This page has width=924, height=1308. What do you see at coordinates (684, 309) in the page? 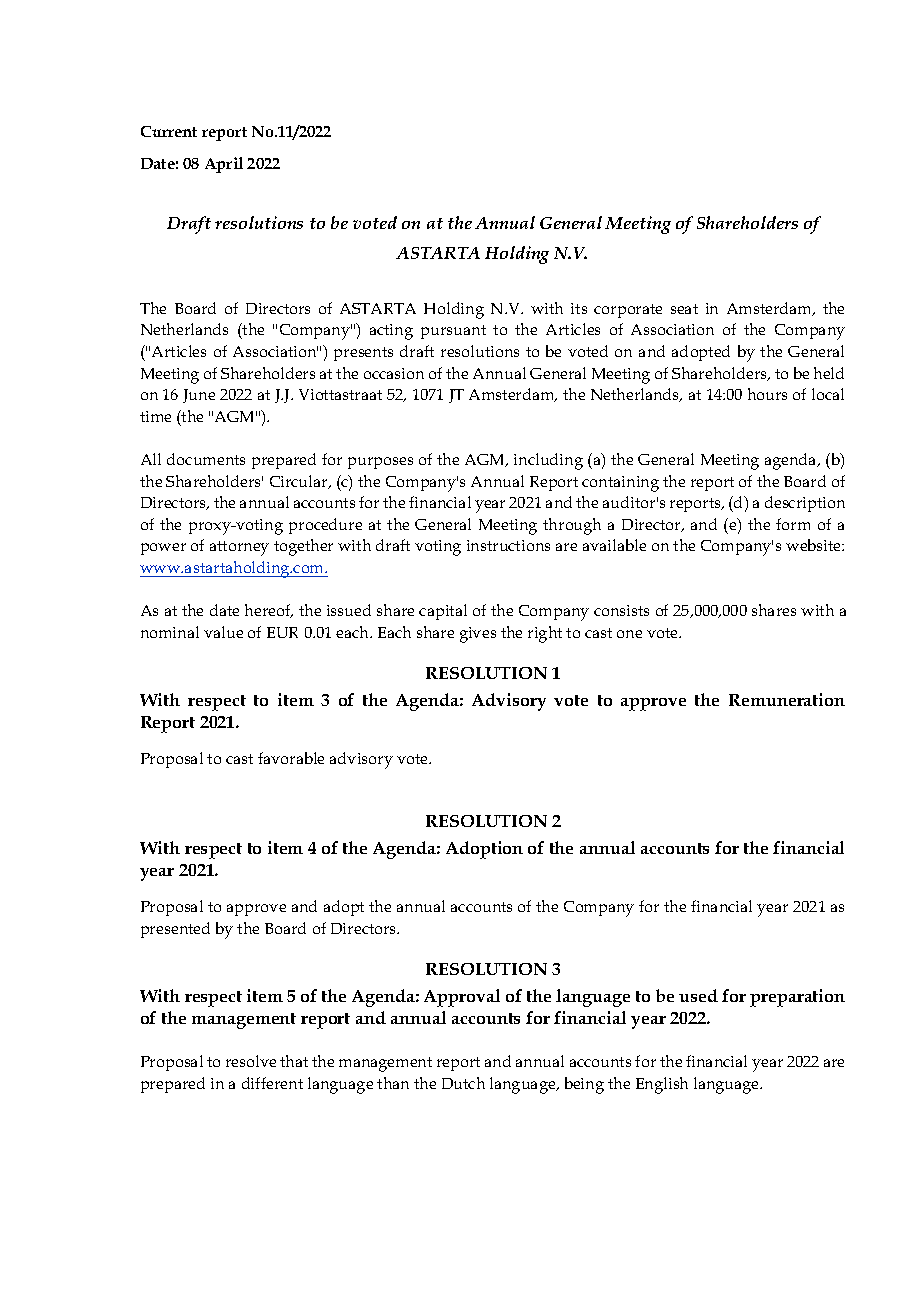
I see `seat` at bounding box center [684, 309].
